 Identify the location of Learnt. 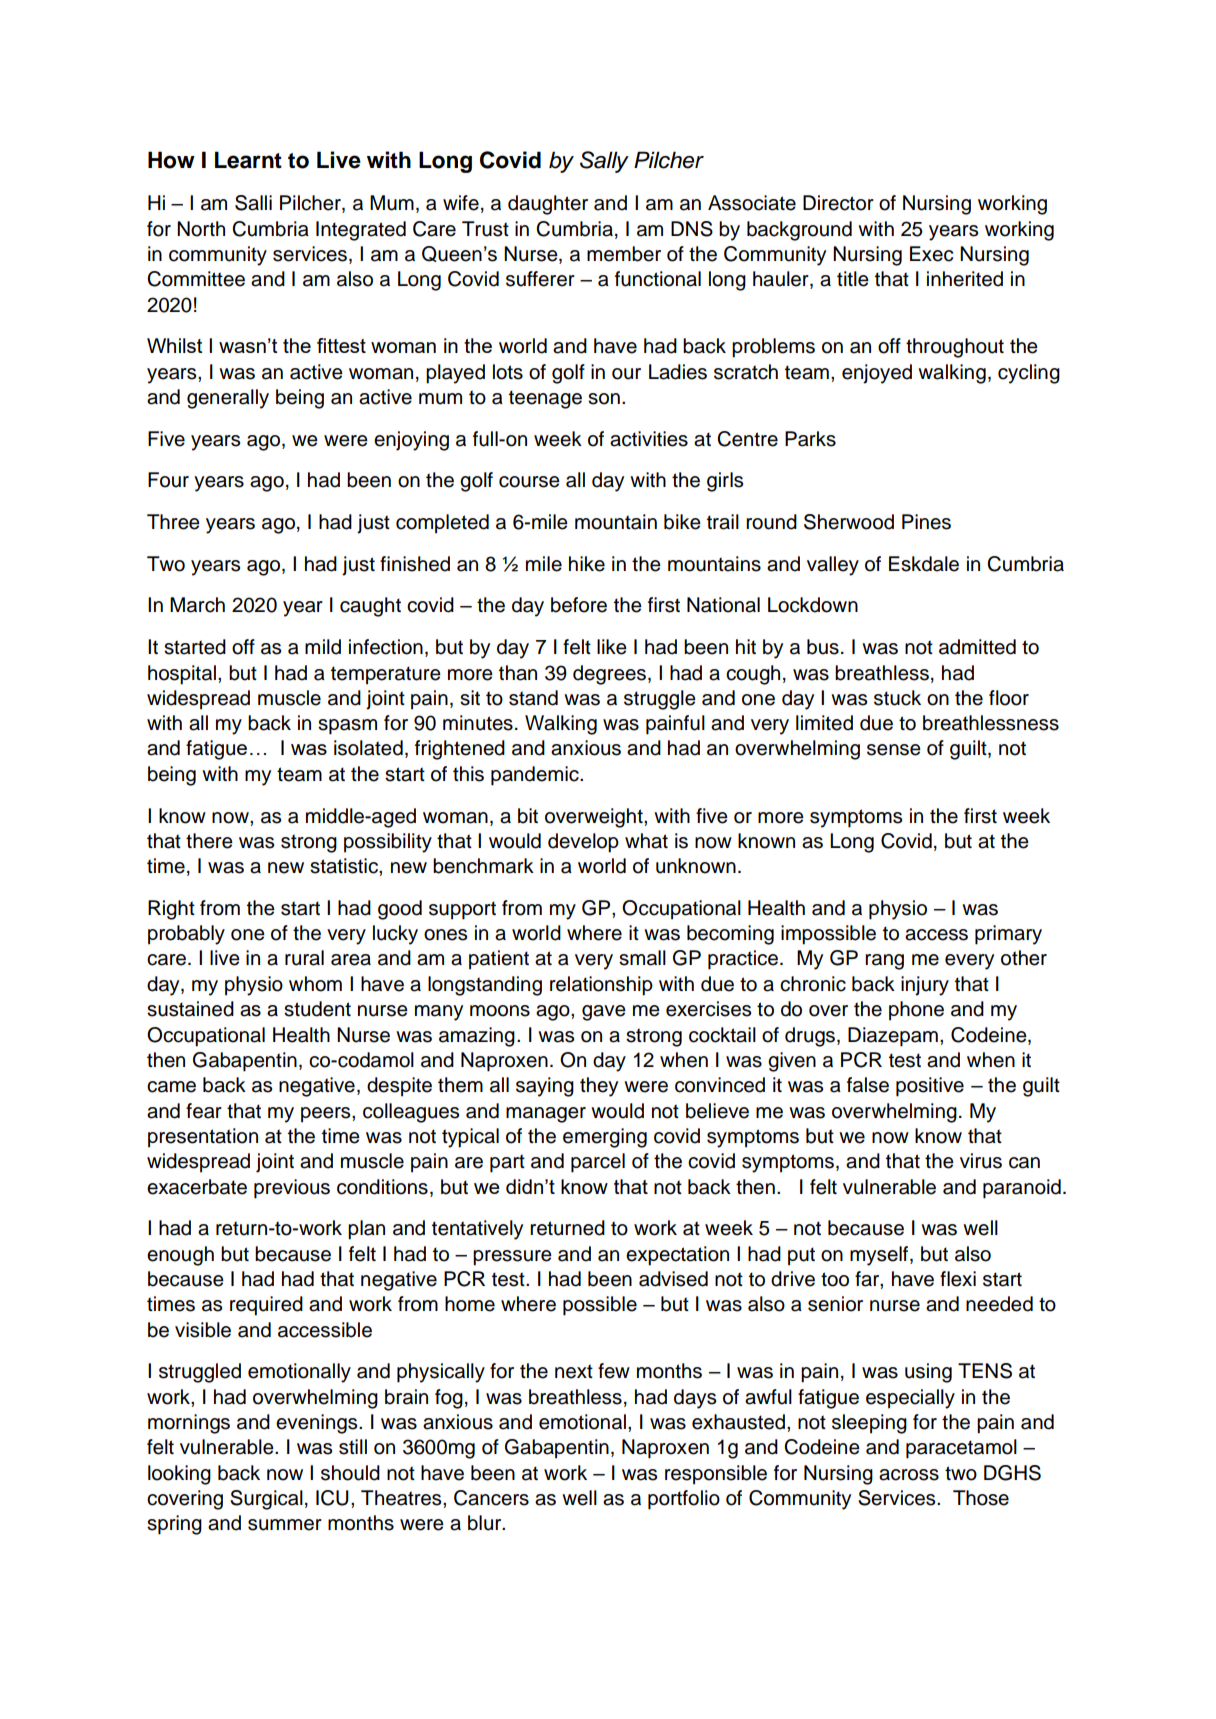
(248, 160).
